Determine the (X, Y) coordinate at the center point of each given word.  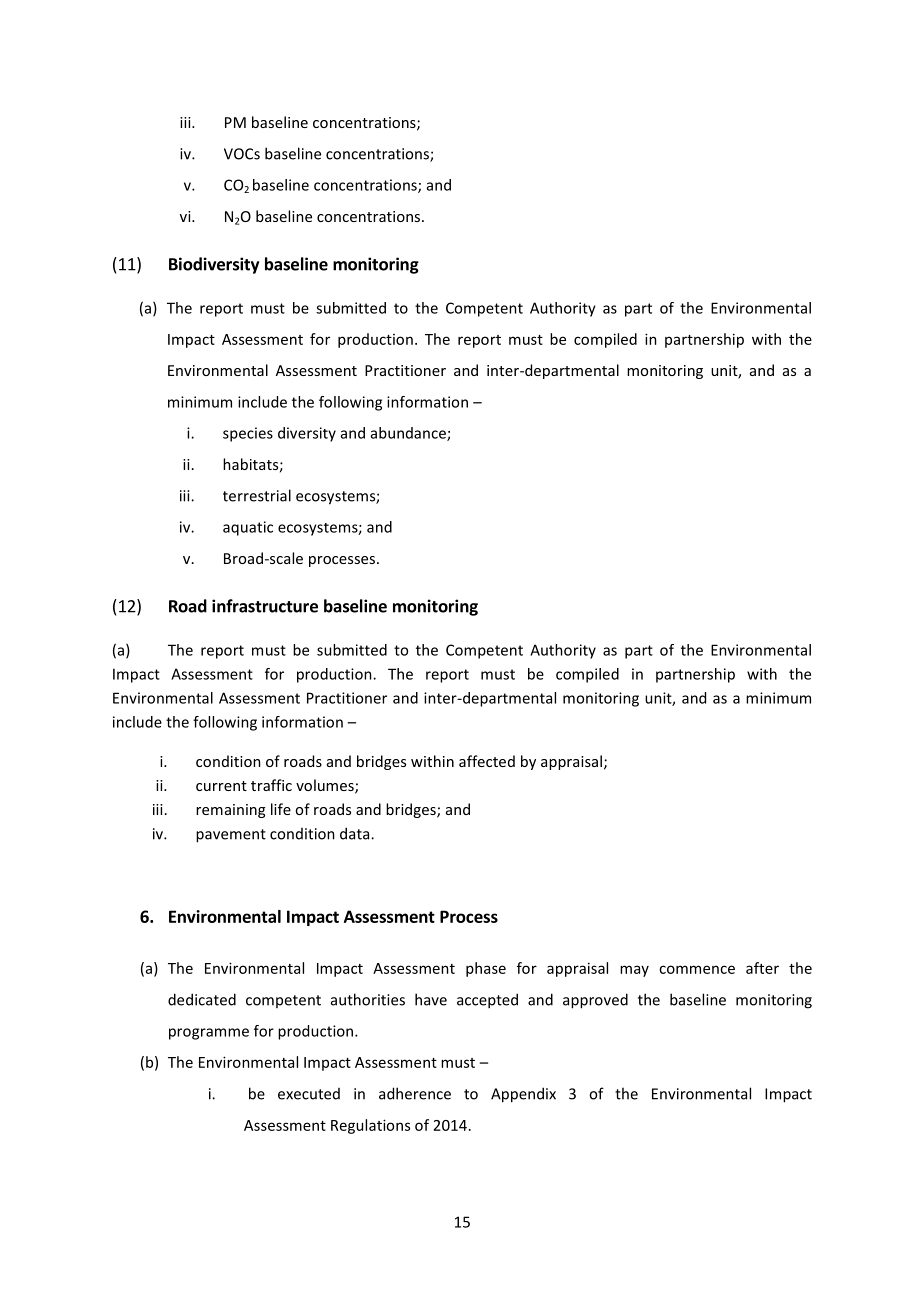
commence (697, 969)
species (248, 434)
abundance (409, 434)
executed (309, 1094)
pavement (231, 836)
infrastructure (265, 606)
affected (487, 761)
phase (486, 969)
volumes (326, 786)
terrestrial (257, 495)
